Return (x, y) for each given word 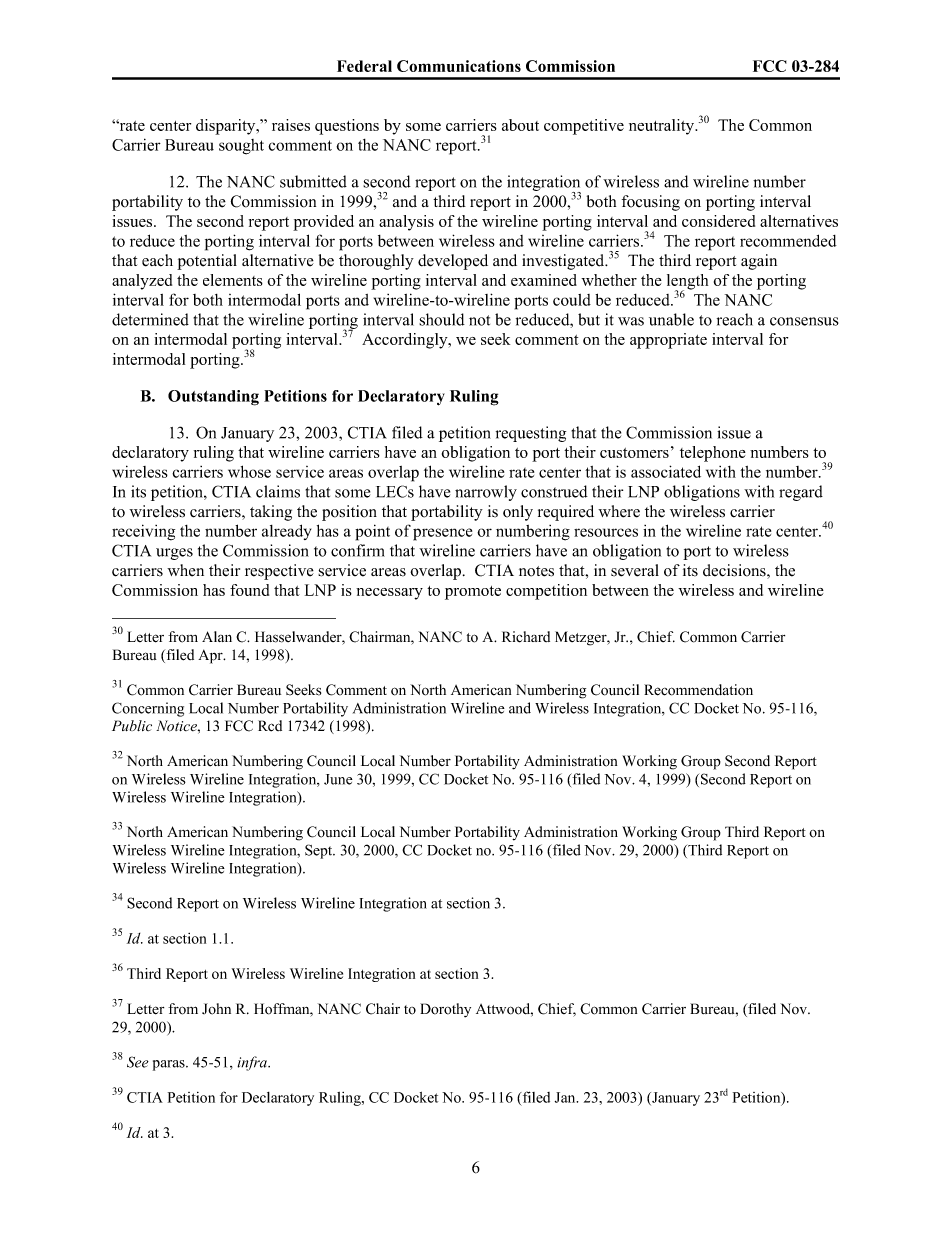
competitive (584, 127)
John (216, 1009)
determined (150, 319)
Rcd (270, 726)
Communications (459, 66)
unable (671, 319)
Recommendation (698, 690)
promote (473, 593)
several (635, 570)
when (185, 570)
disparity (227, 127)
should (442, 319)
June (338, 779)
